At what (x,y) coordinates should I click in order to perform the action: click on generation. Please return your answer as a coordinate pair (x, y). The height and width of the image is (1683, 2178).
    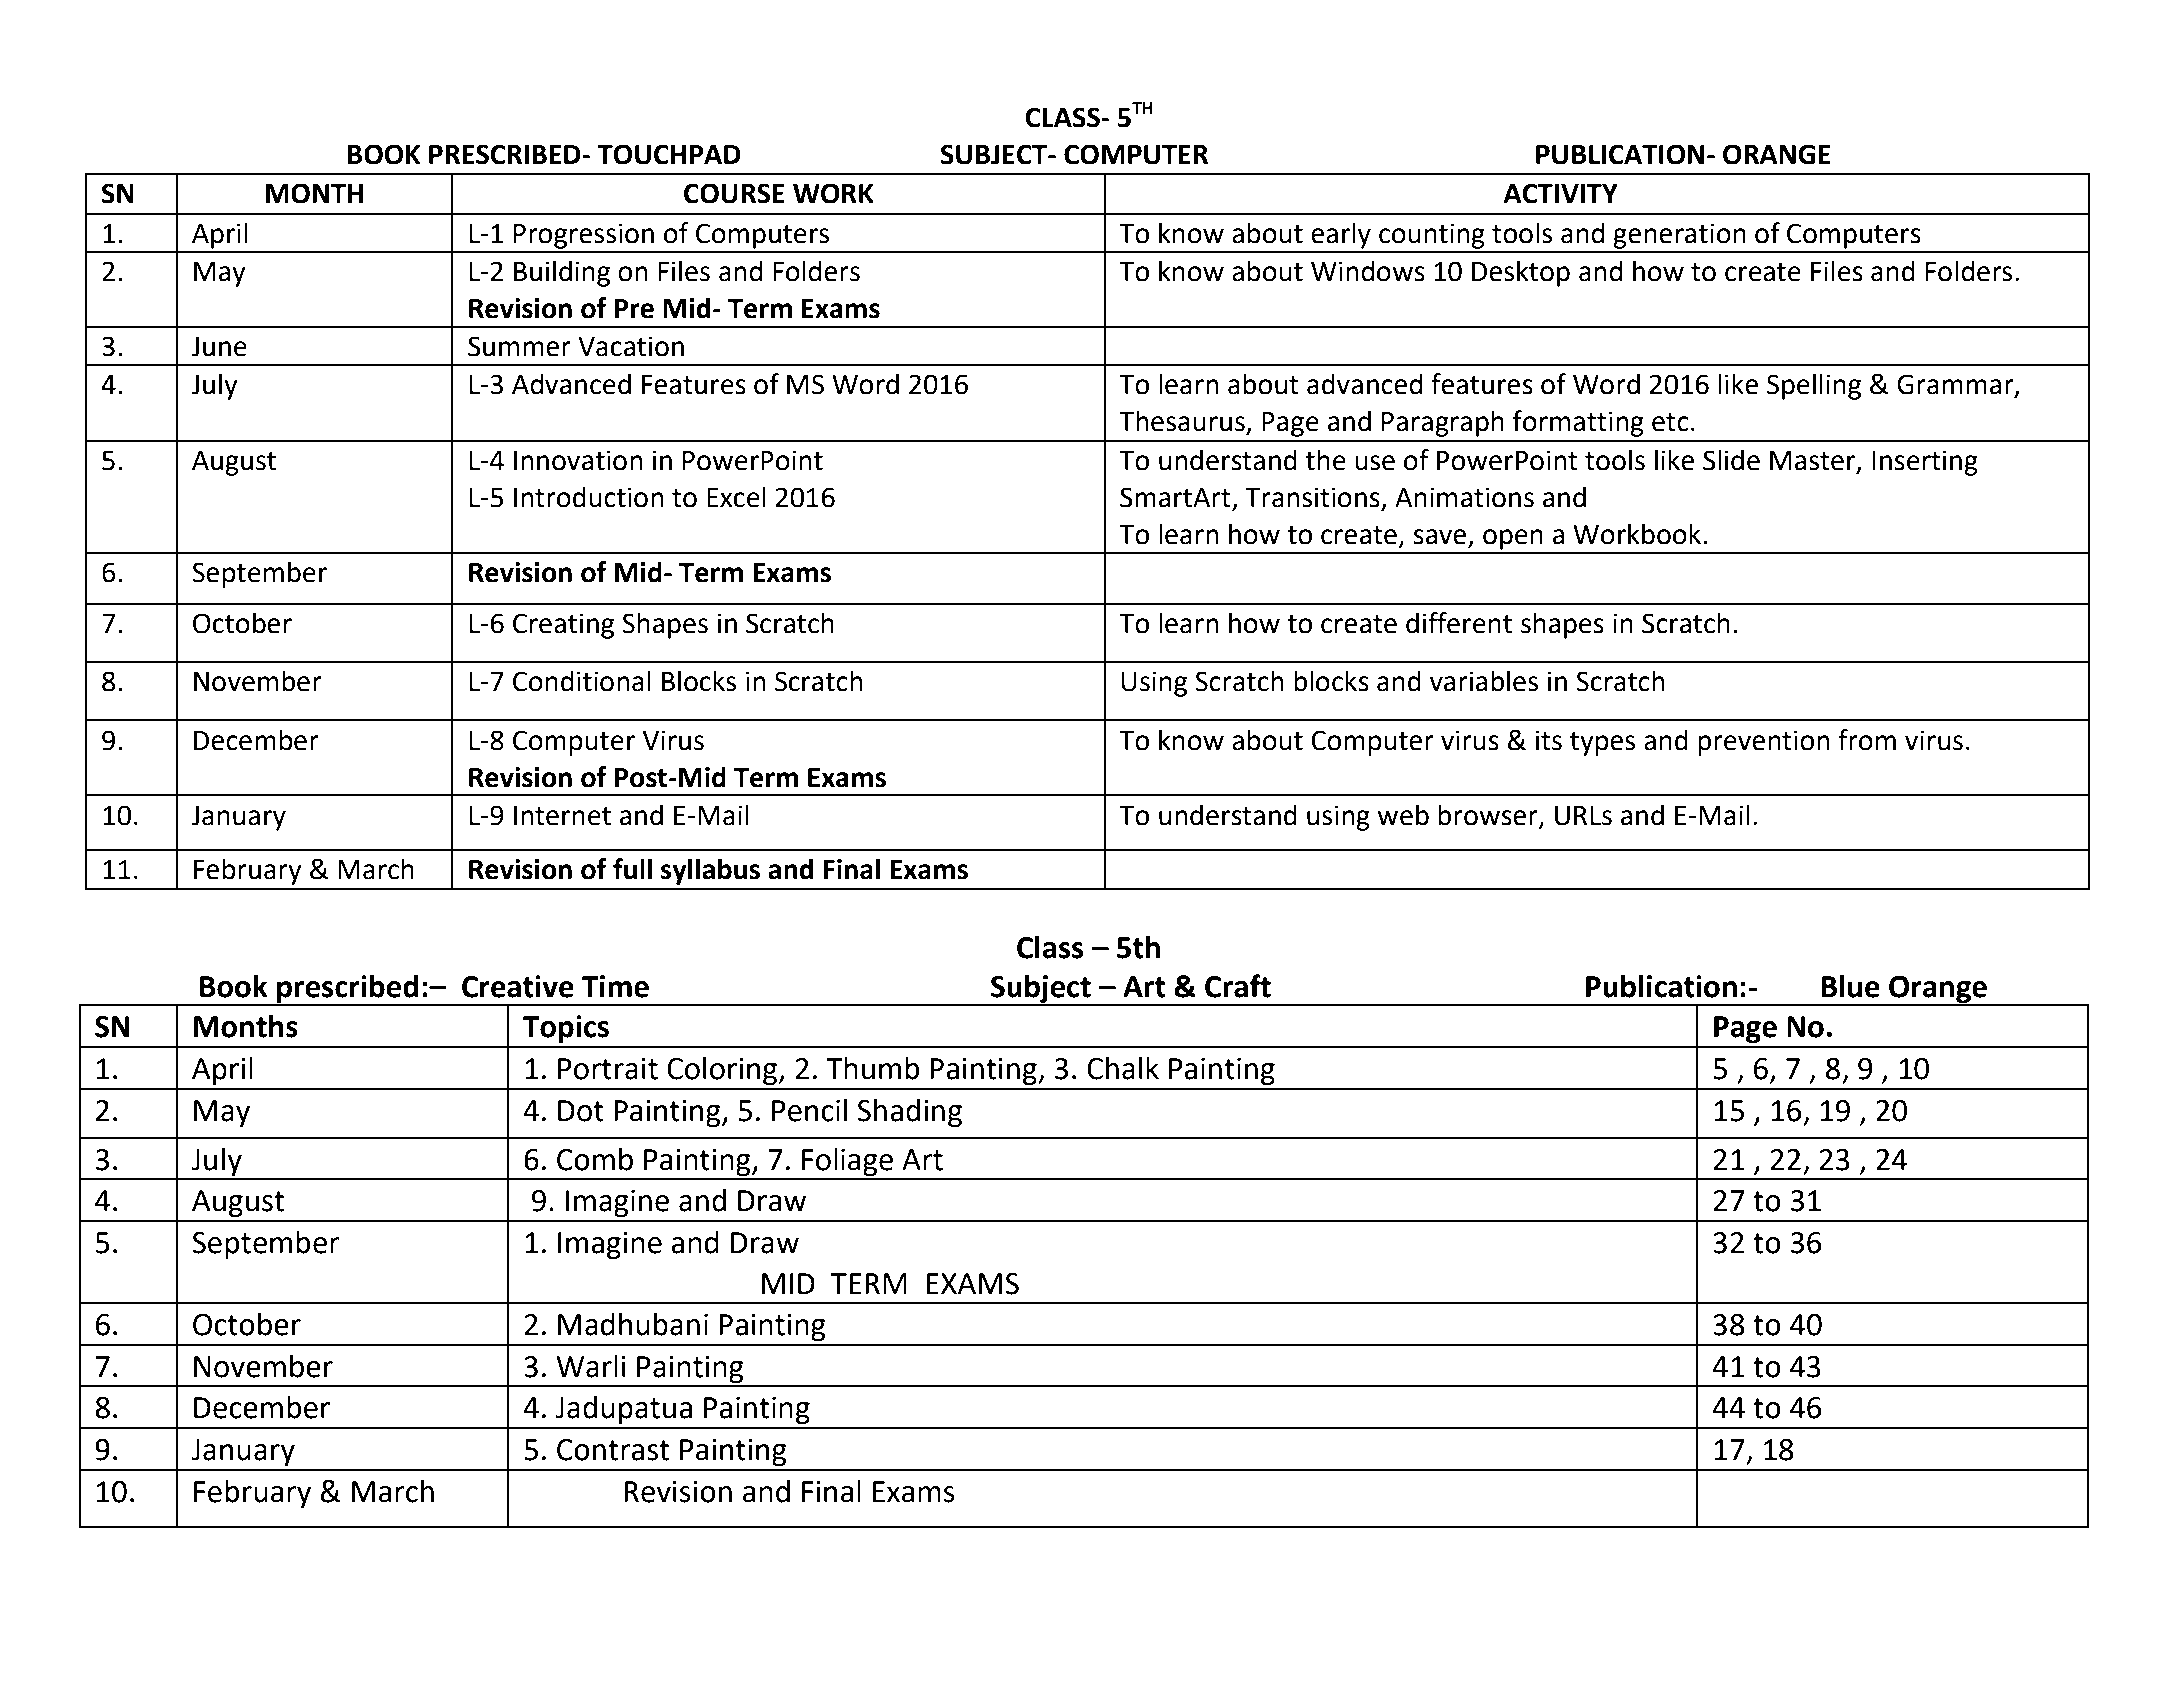
    Looking at the image, I should click on (1679, 236).
